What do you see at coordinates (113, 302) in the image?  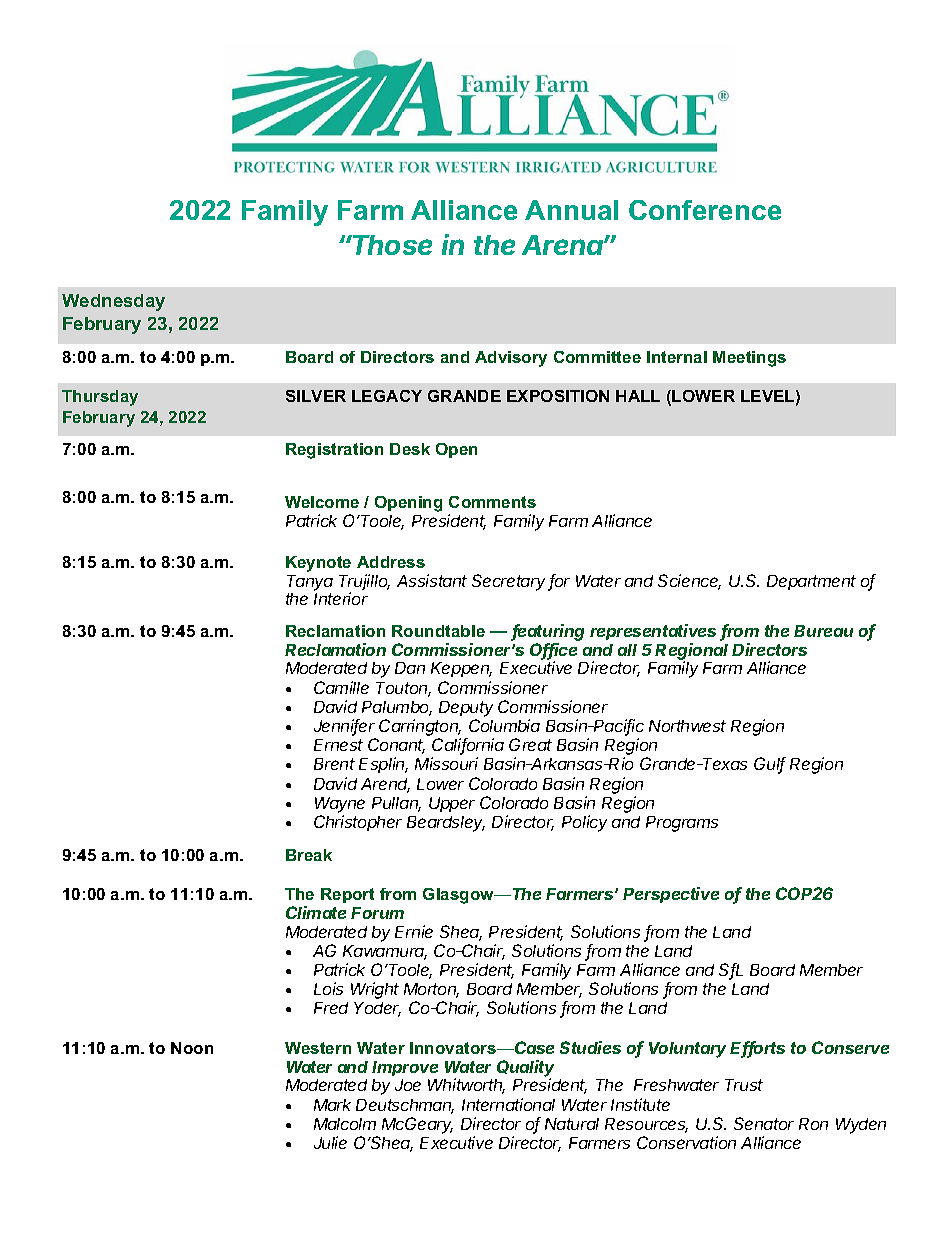 I see `Wednesday` at bounding box center [113, 302].
